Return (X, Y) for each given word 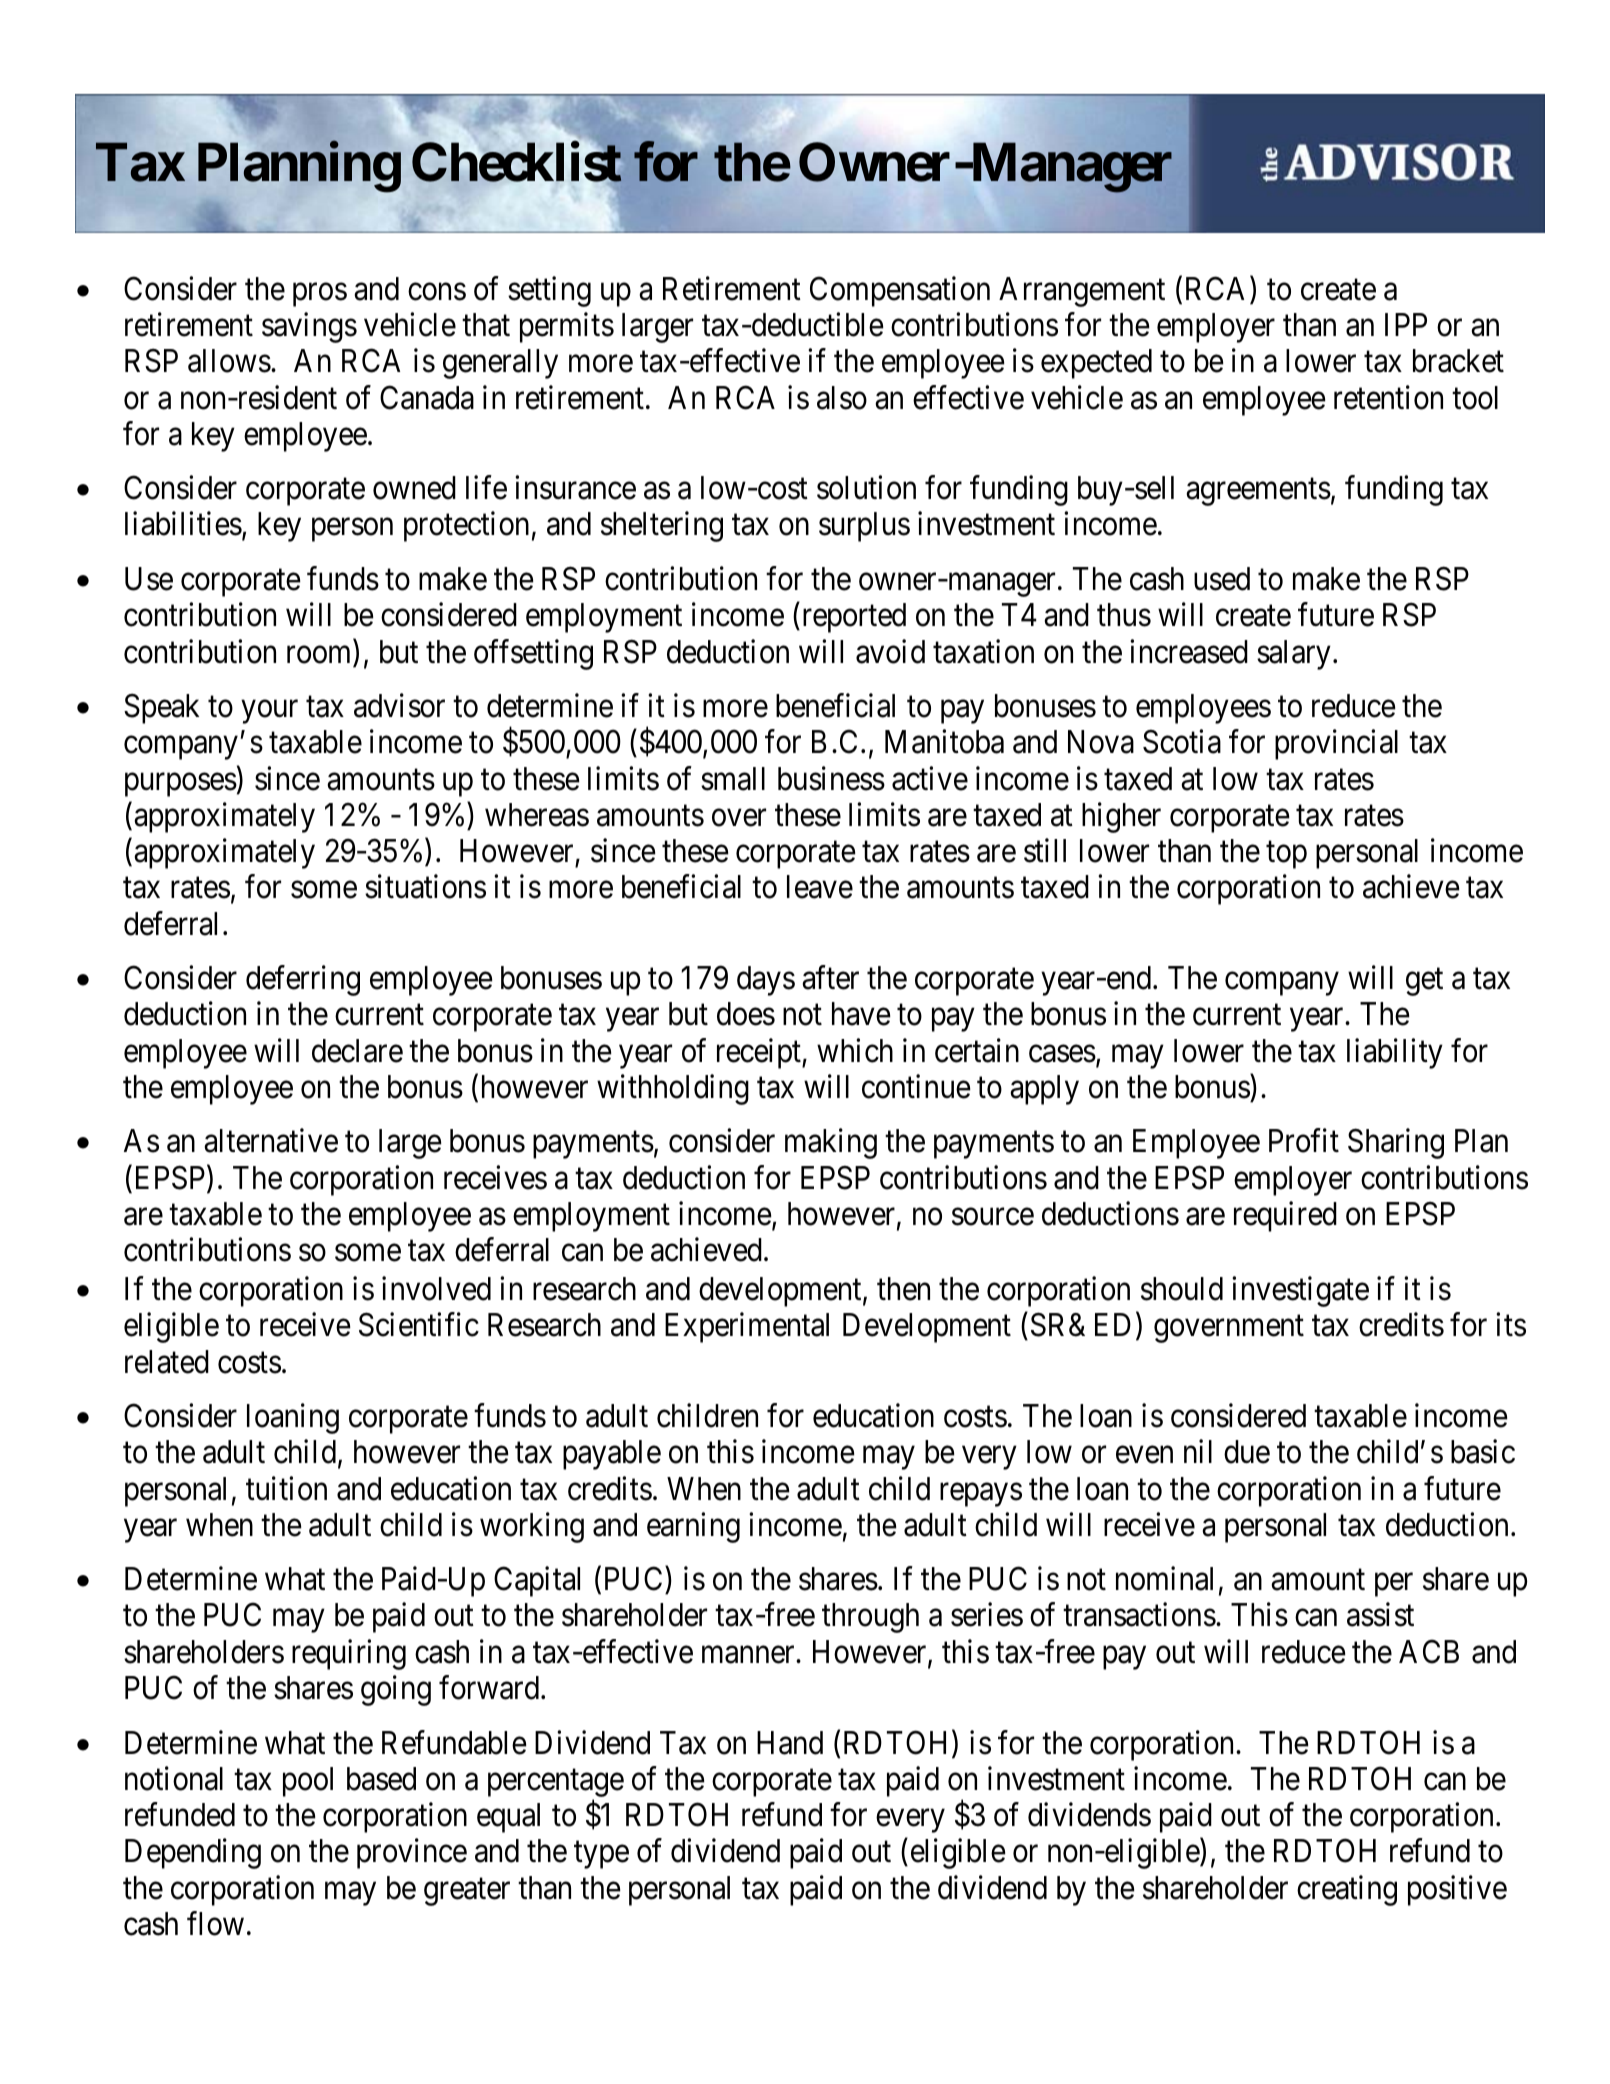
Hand (790, 1743)
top (1286, 855)
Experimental (747, 1328)
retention (1388, 397)
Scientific (419, 1325)
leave (820, 887)
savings (309, 327)
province (412, 1854)
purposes (181, 785)
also (842, 398)
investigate (1300, 1291)
